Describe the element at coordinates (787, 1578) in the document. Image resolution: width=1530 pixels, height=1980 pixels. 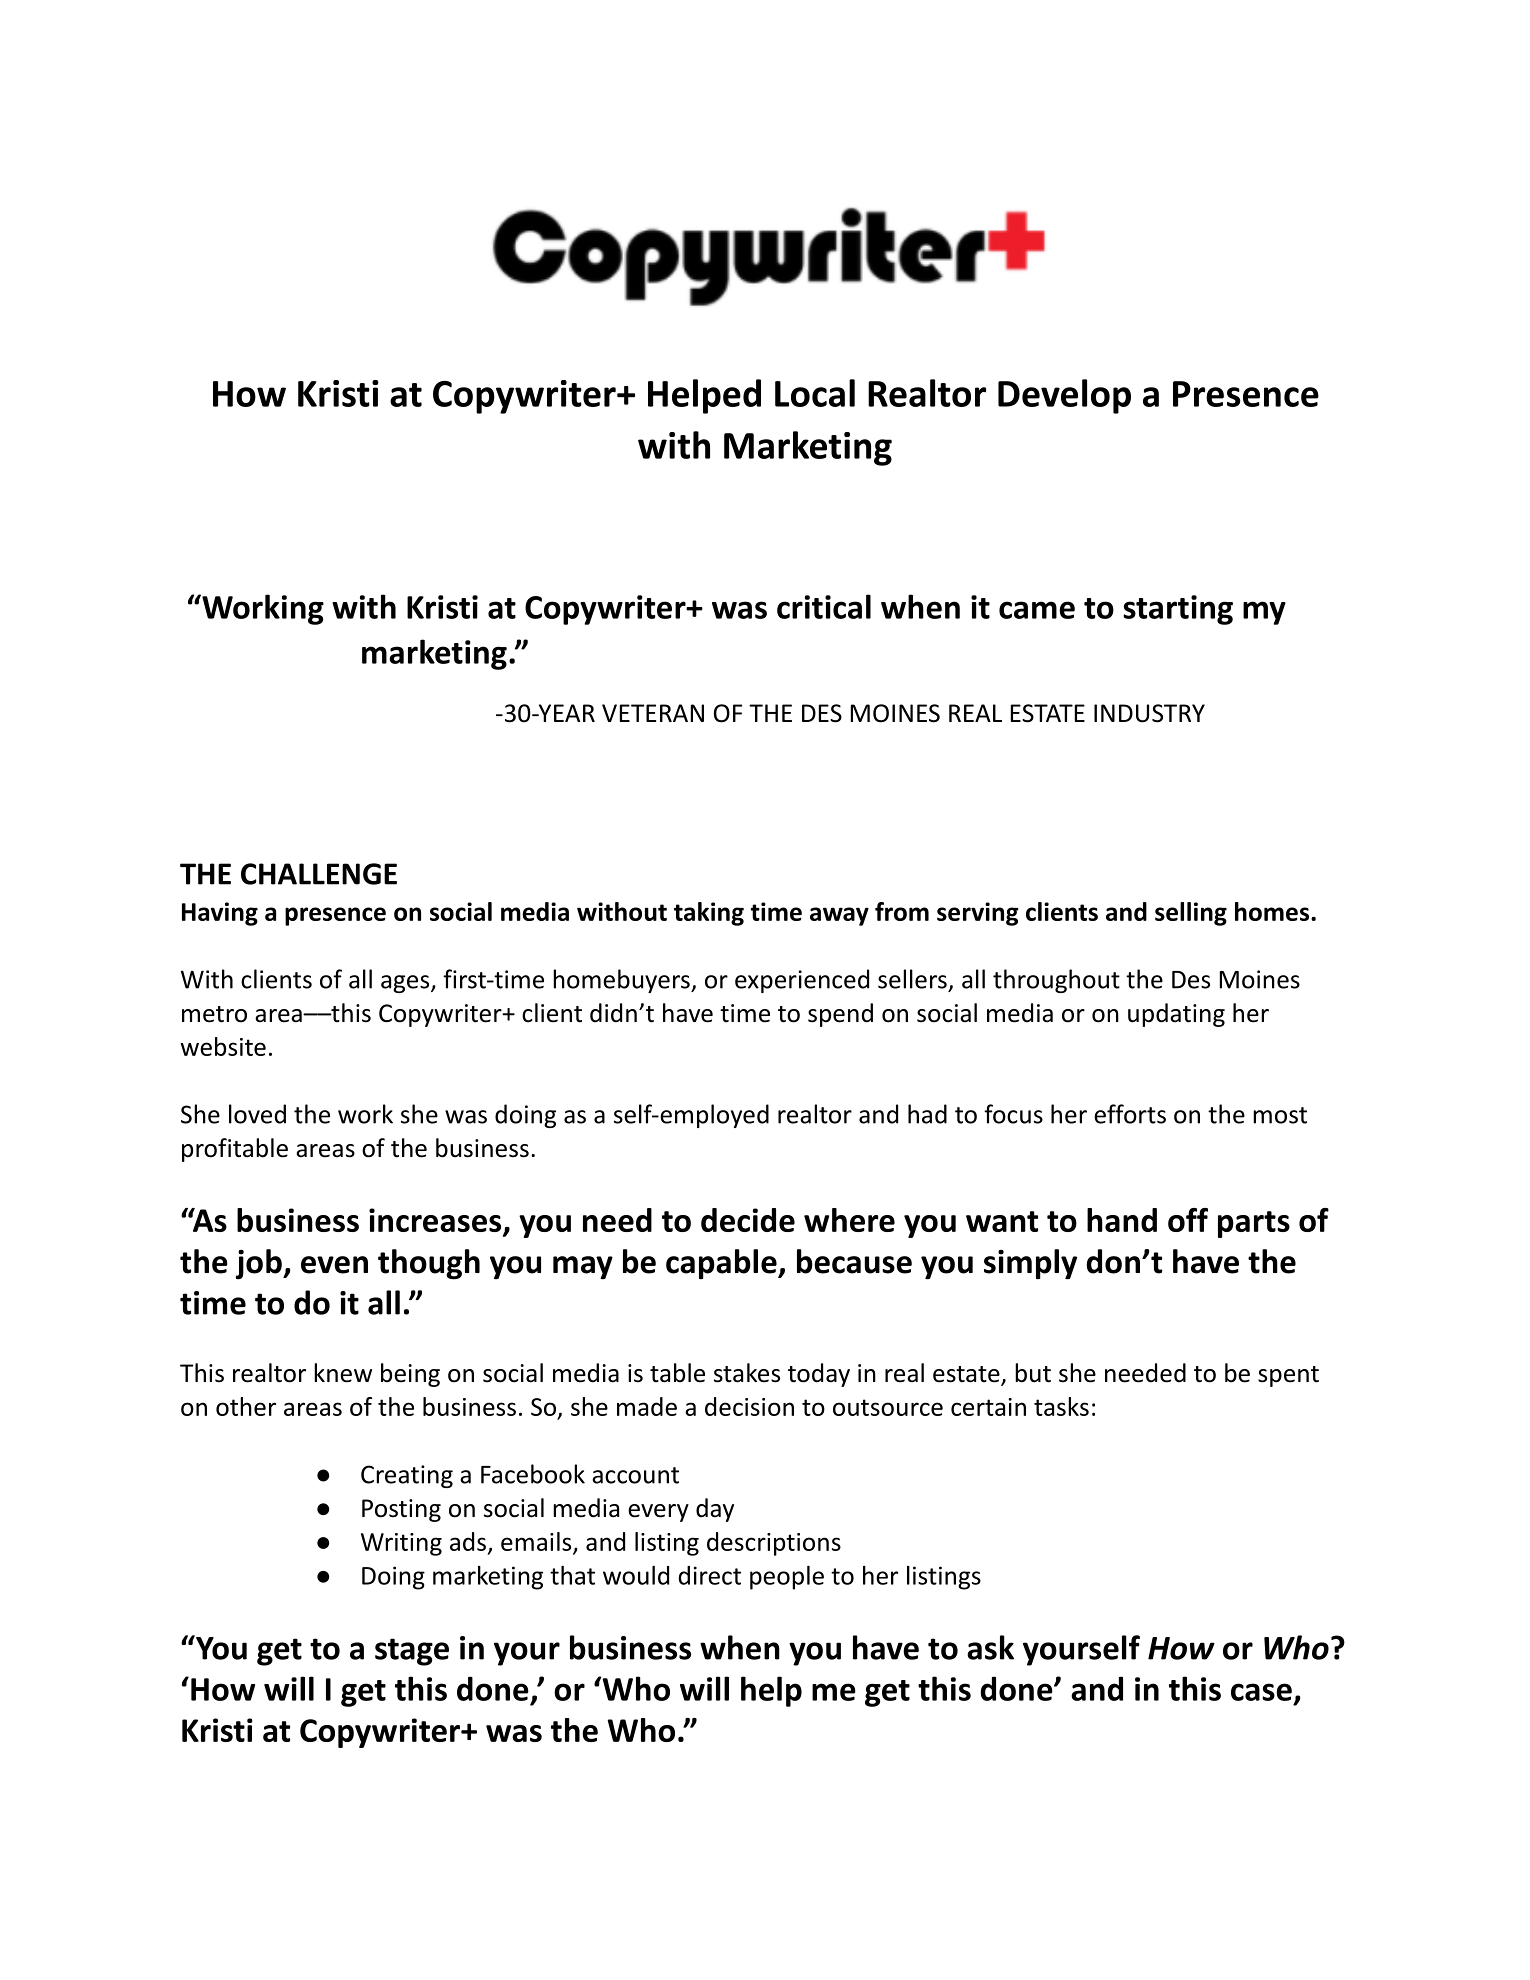
I see `people` at that location.
